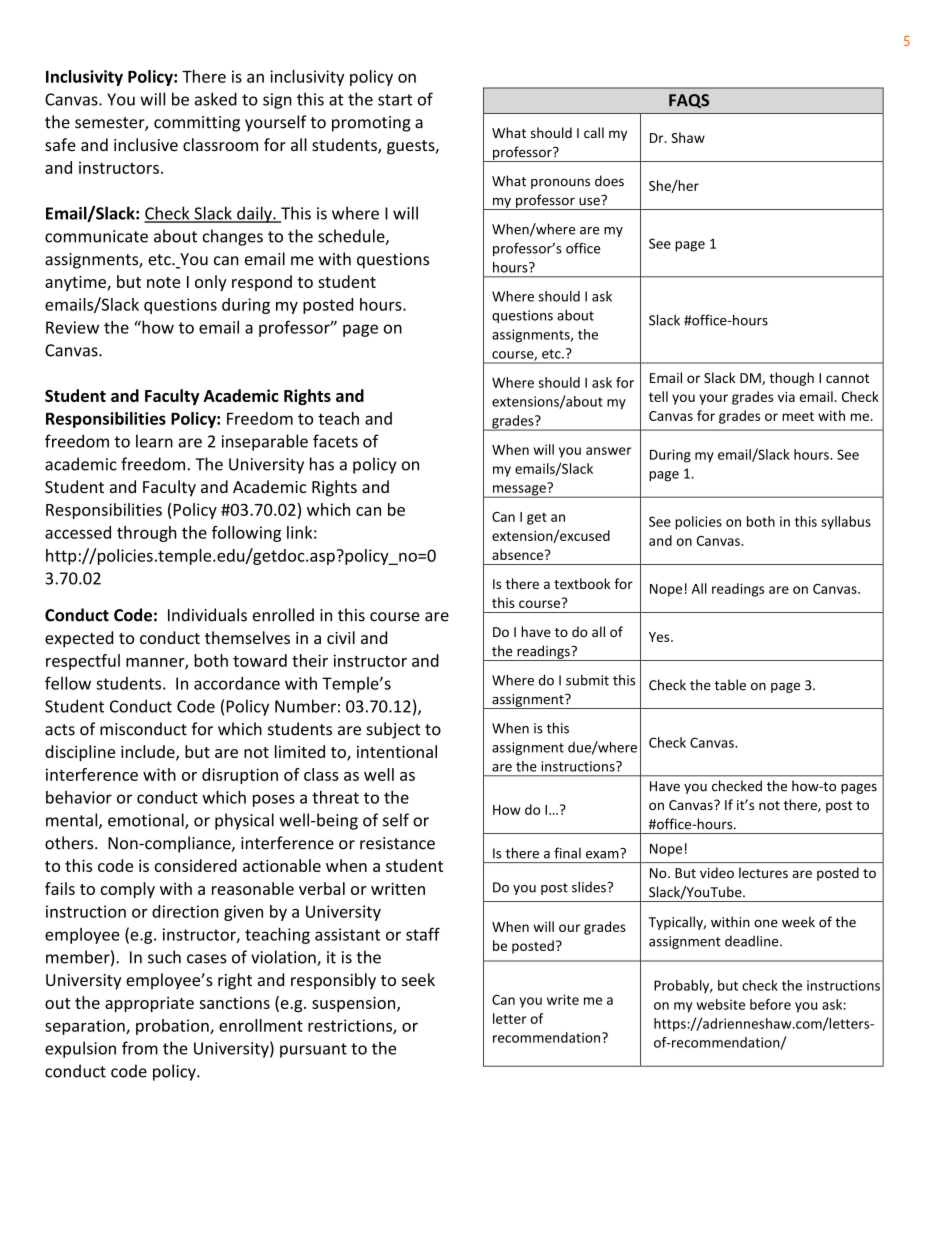  What do you see at coordinates (146, 144) in the image?
I see `inclusive` at bounding box center [146, 144].
